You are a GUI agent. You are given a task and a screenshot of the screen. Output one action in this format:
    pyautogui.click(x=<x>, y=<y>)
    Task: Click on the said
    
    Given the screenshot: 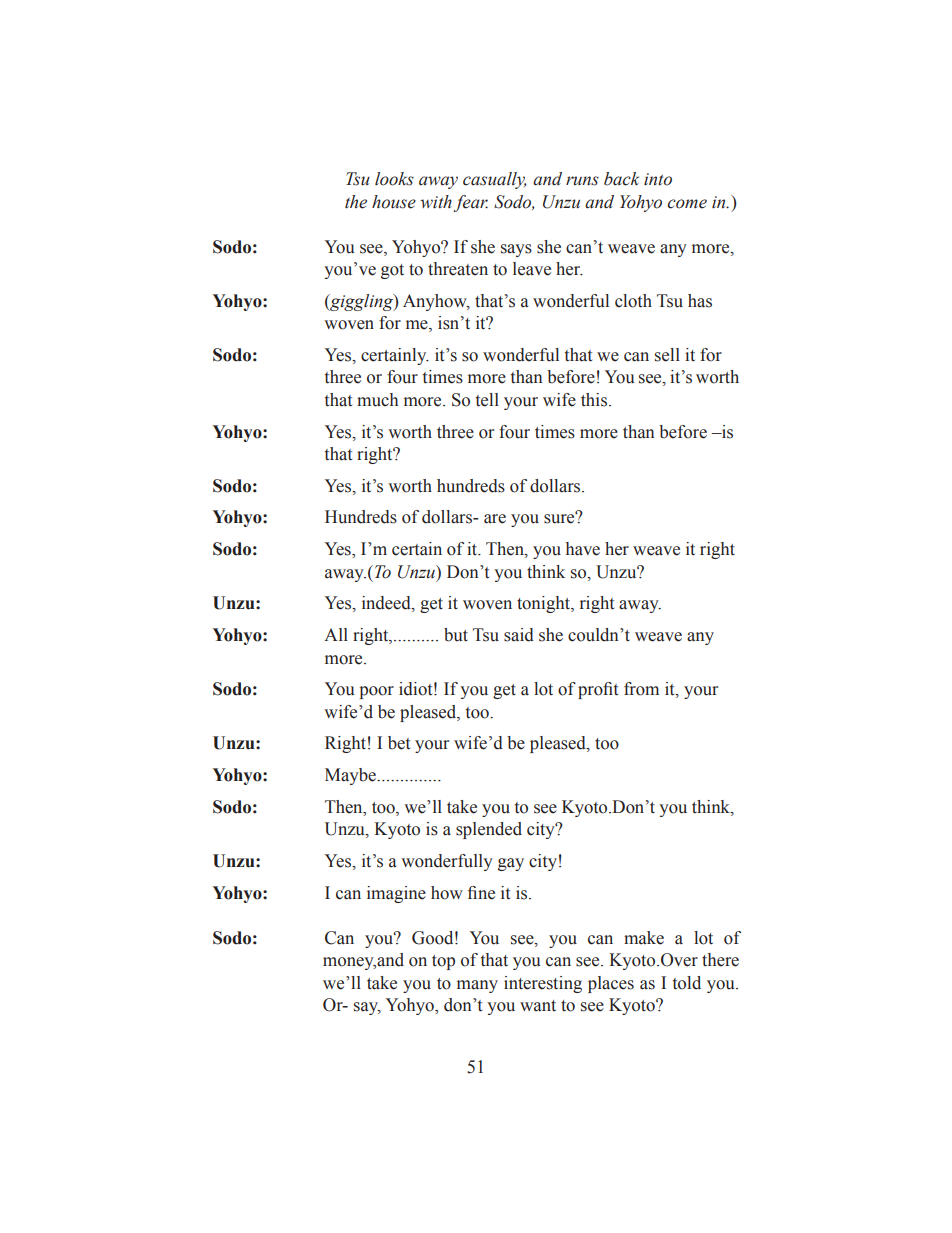 What is the action you would take?
    pyautogui.click(x=519, y=635)
